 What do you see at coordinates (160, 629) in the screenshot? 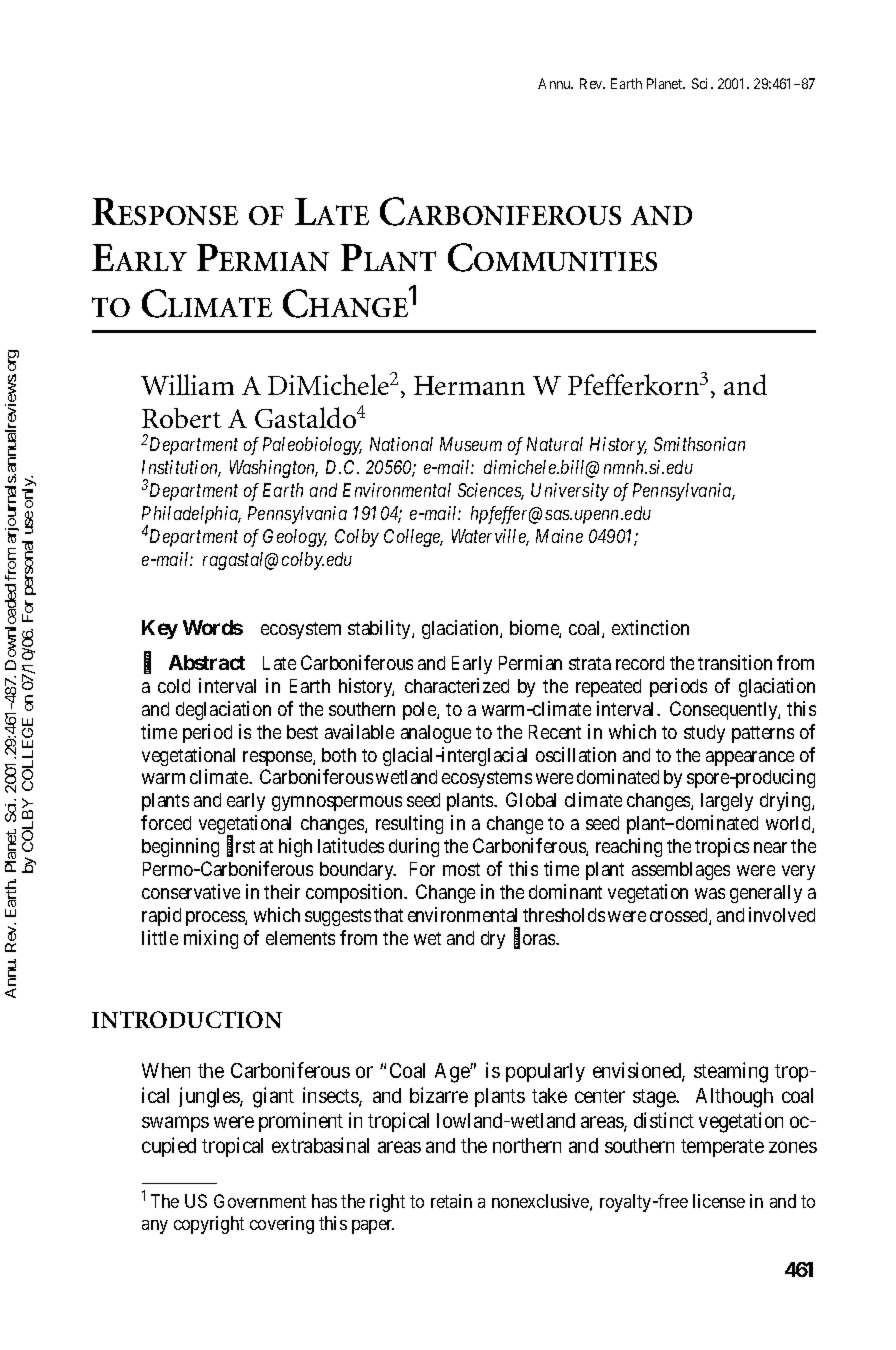
I see `Key` at bounding box center [160, 629].
